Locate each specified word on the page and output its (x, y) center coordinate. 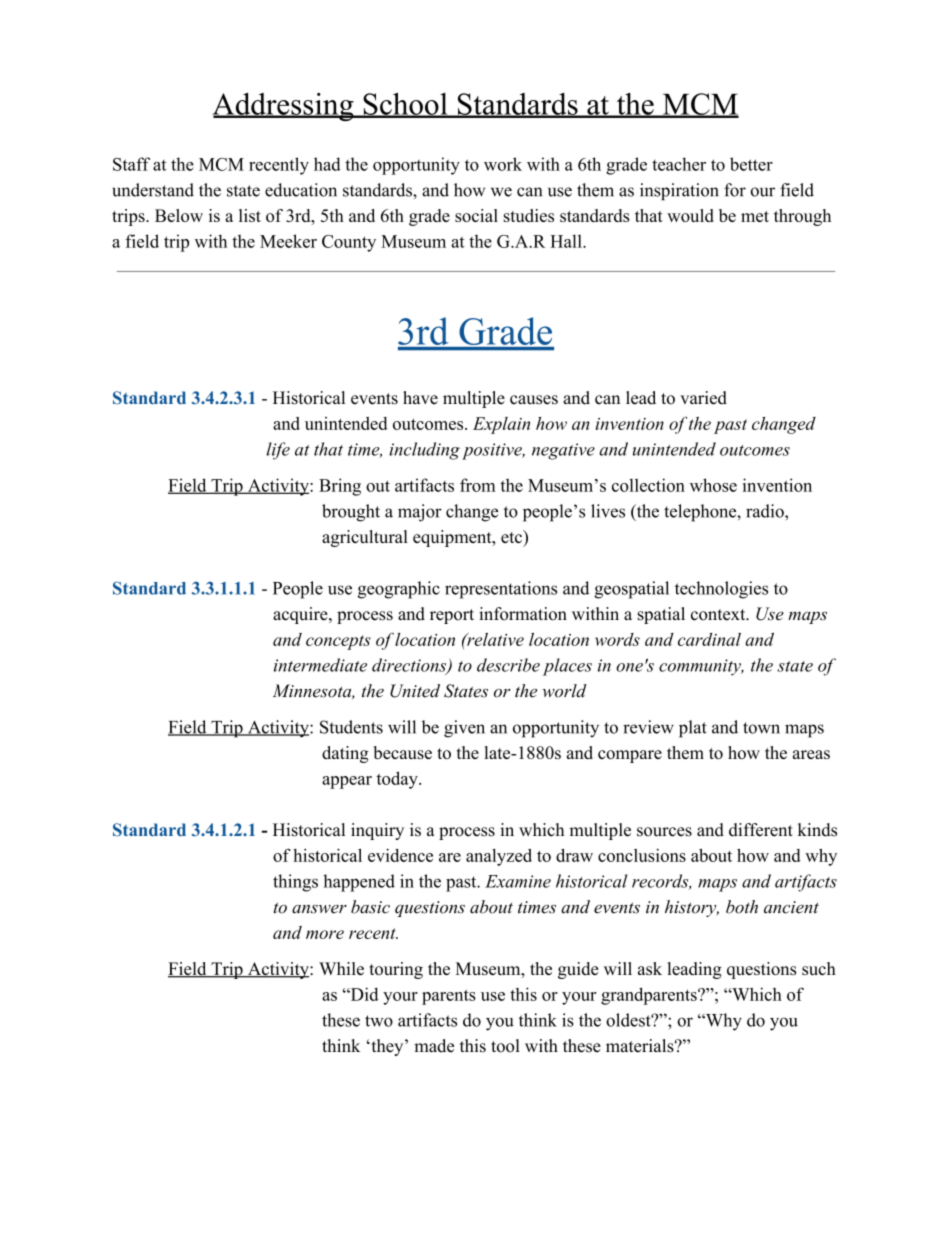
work (503, 164)
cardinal (709, 639)
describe (508, 665)
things (295, 883)
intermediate (320, 665)
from (478, 485)
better (751, 164)
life (278, 451)
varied (703, 398)
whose (713, 485)
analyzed (499, 857)
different (761, 830)
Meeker (288, 241)
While (341, 968)
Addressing (284, 107)
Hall (567, 241)
